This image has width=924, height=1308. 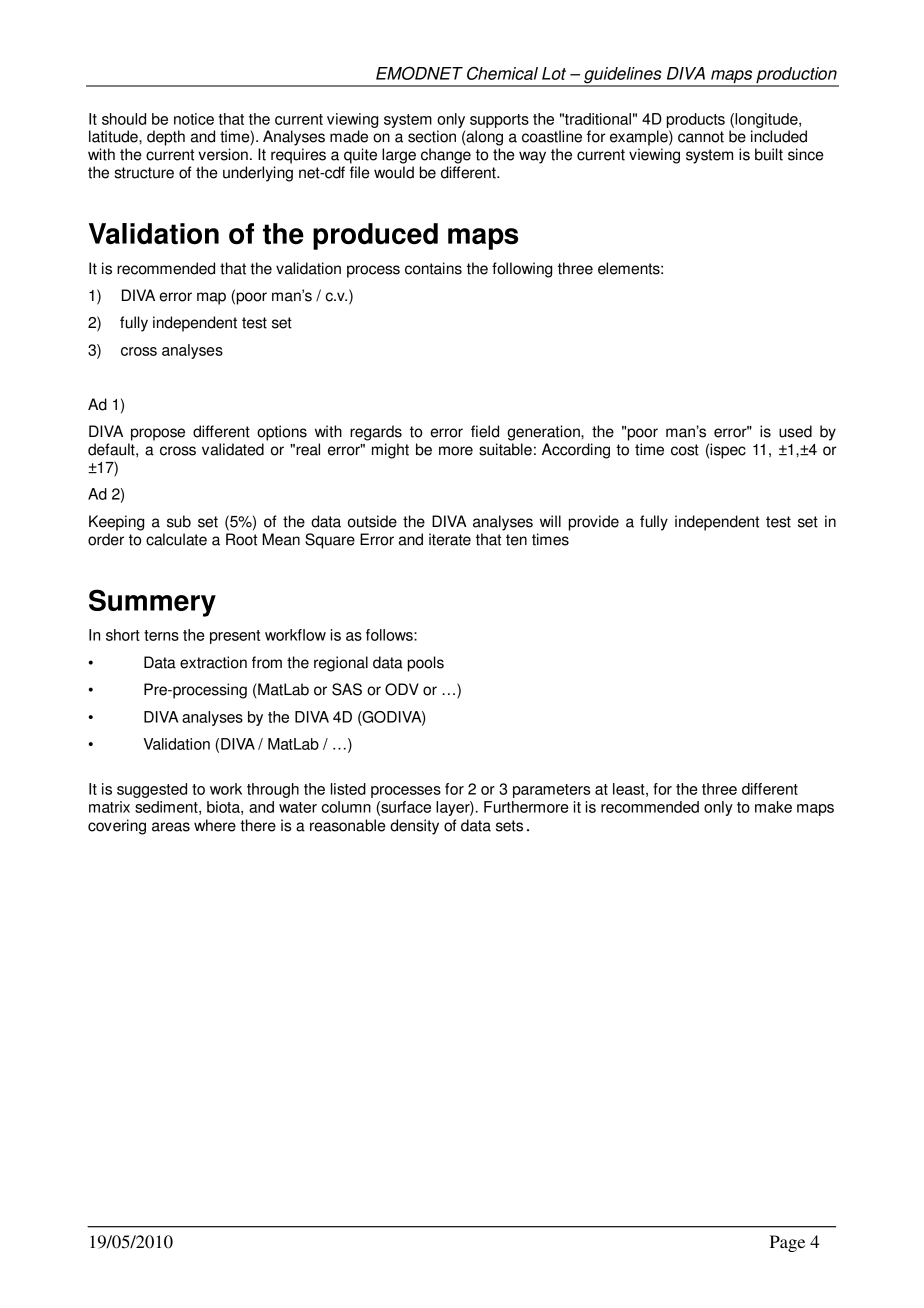 What do you see at coordinates (773, 807) in the image?
I see `make` at bounding box center [773, 807].
